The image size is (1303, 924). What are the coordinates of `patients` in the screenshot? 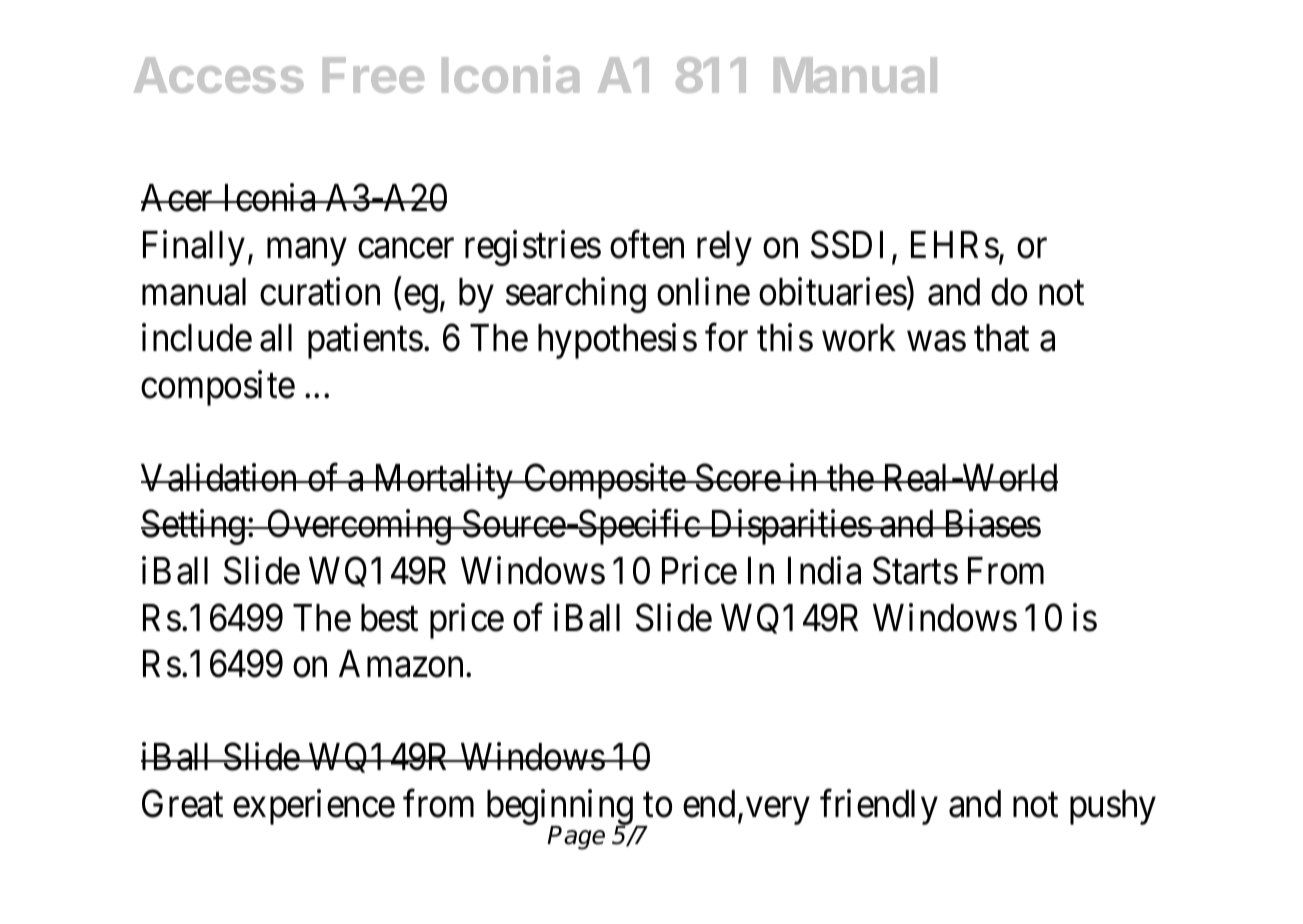 It's located at (365, 341).
